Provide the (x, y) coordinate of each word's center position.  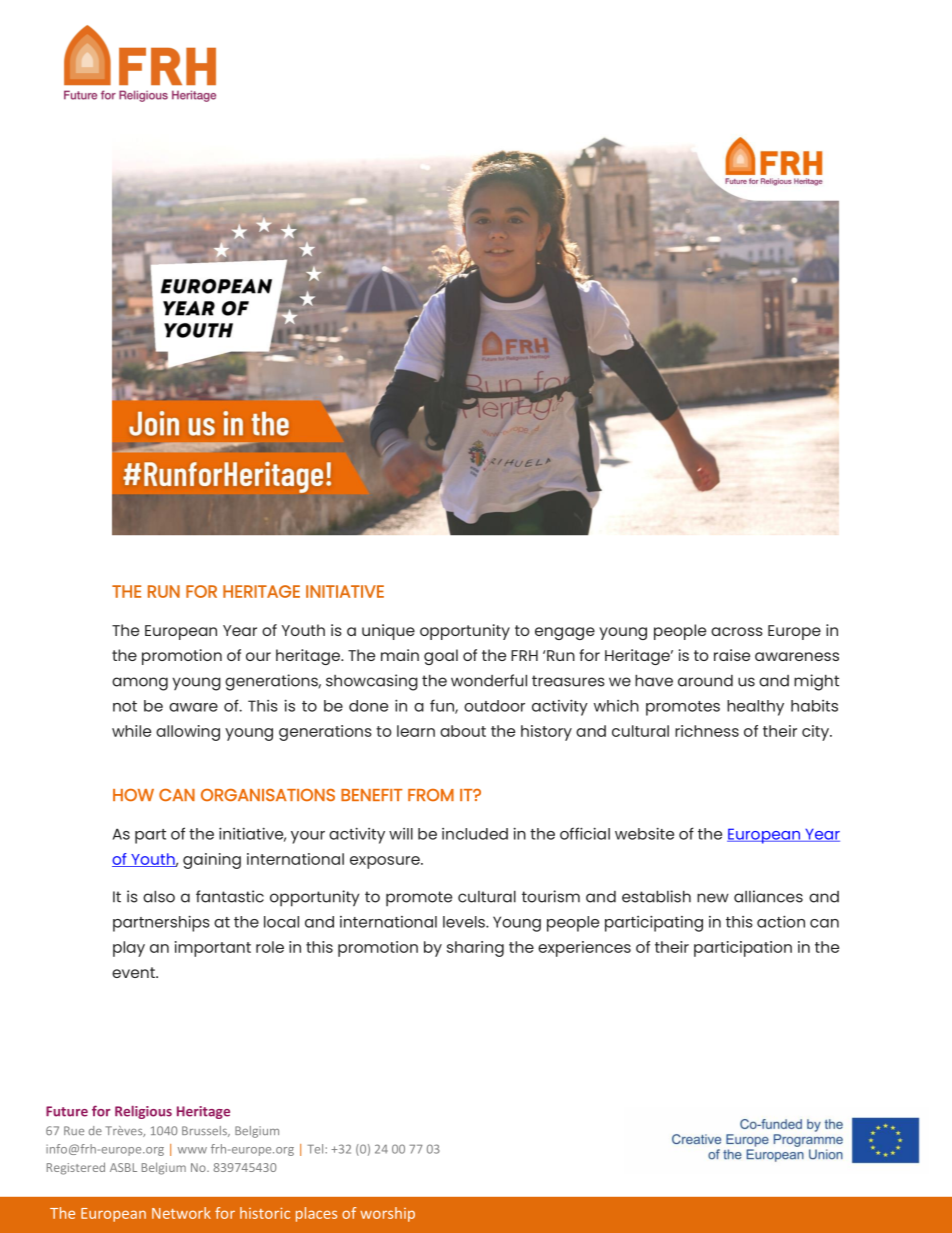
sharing (475, 949)
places (316, 1214)
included (475, 834)
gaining (212, 861)
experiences (584, 949)
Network (181, 1213)
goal (441, 657)
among (140, 684)
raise (732, 655)
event (134, 972)
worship (387, 1214)
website (644, 833)
